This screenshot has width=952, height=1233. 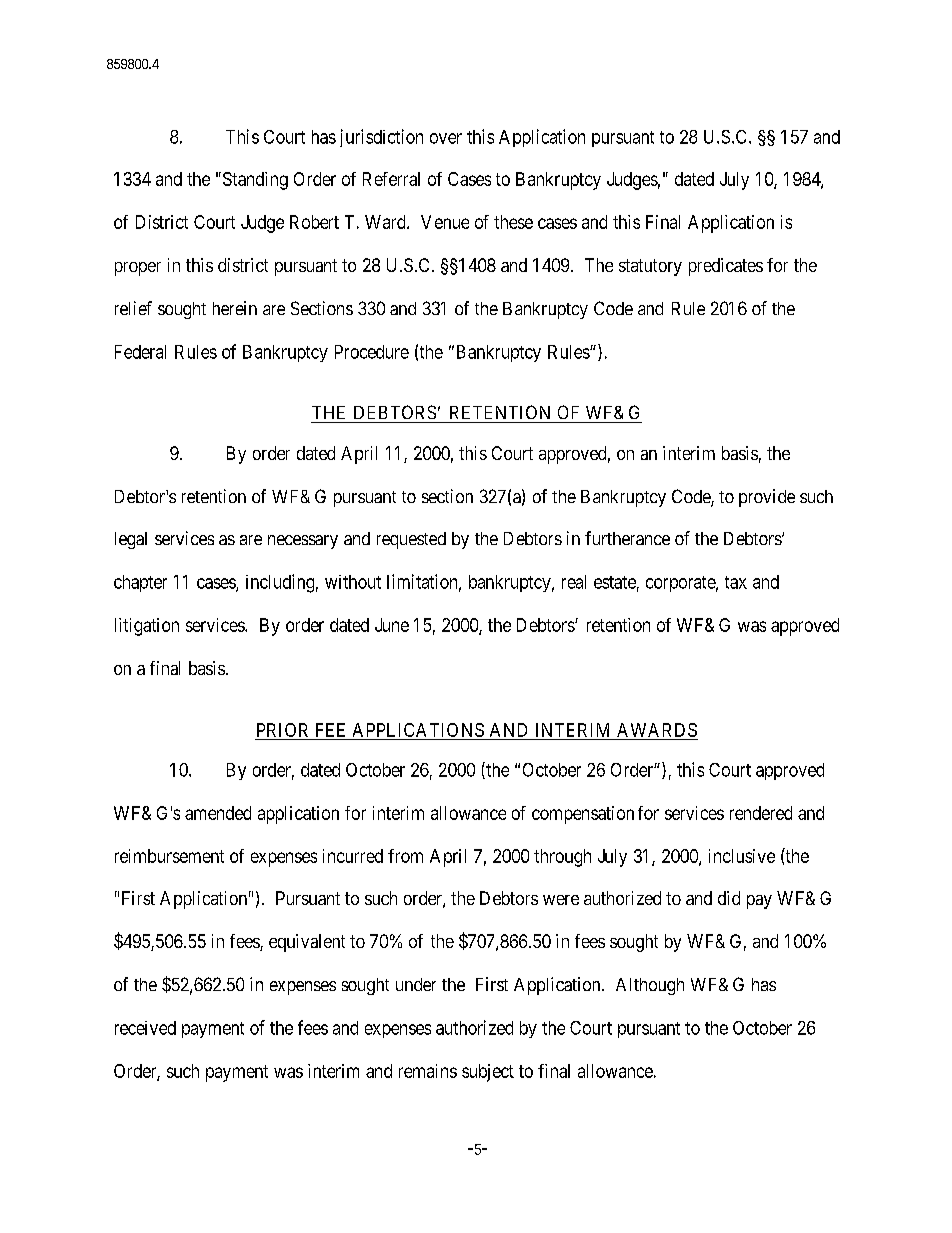 What do you see at coordinates (627, 538) in the screenshot?
I see `furtherance` at bounding box center [627, 538].
